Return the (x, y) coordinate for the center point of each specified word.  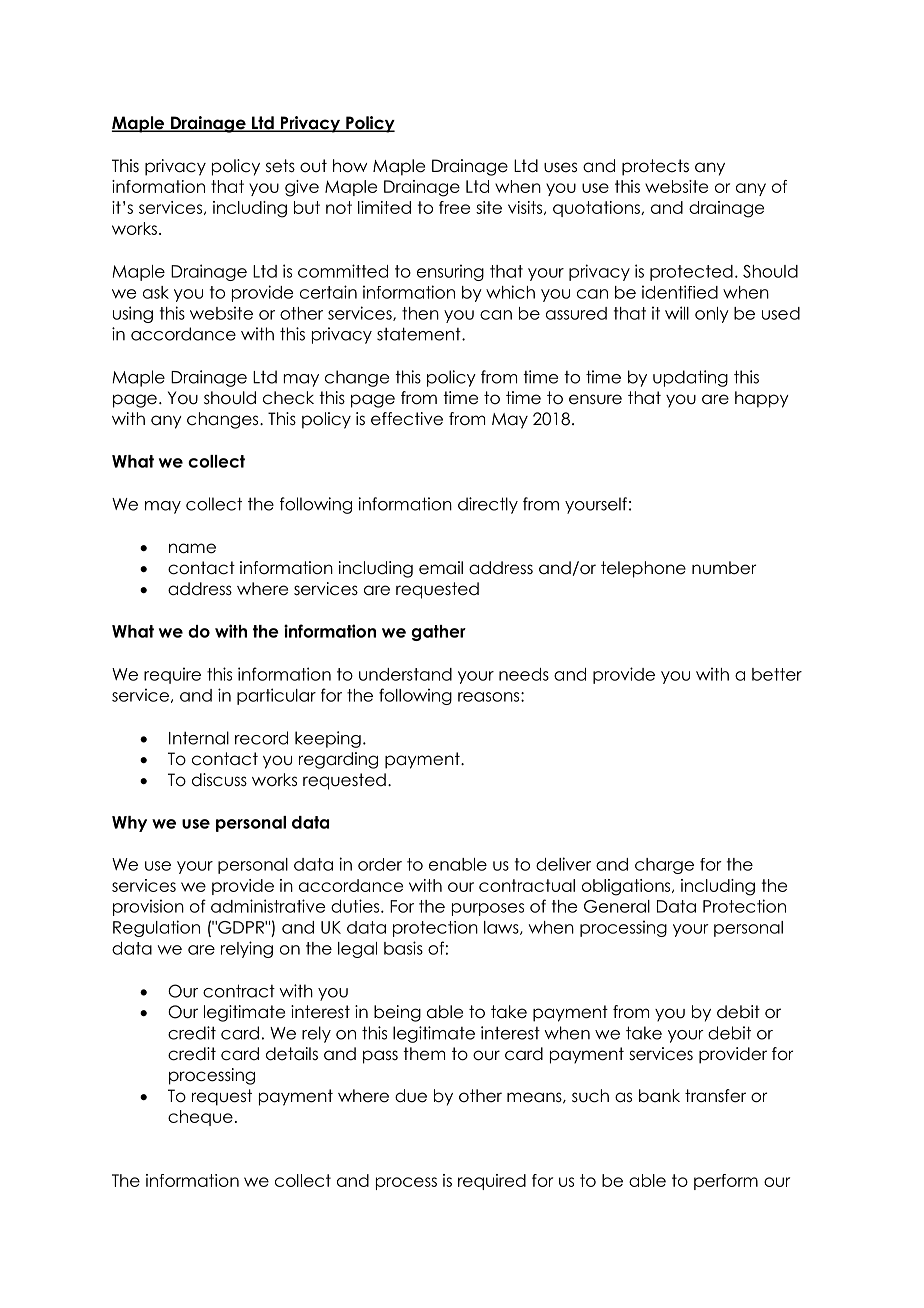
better (777, 674)
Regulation (156, 928)
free (454, 207)
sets (280, 166)
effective (407, 419)
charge (664, 866)
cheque (200, 1118)
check (288, 398)
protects (655, 167)
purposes (488, 909)
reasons (490, 697)
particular (276, 696)
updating (690, 378)
